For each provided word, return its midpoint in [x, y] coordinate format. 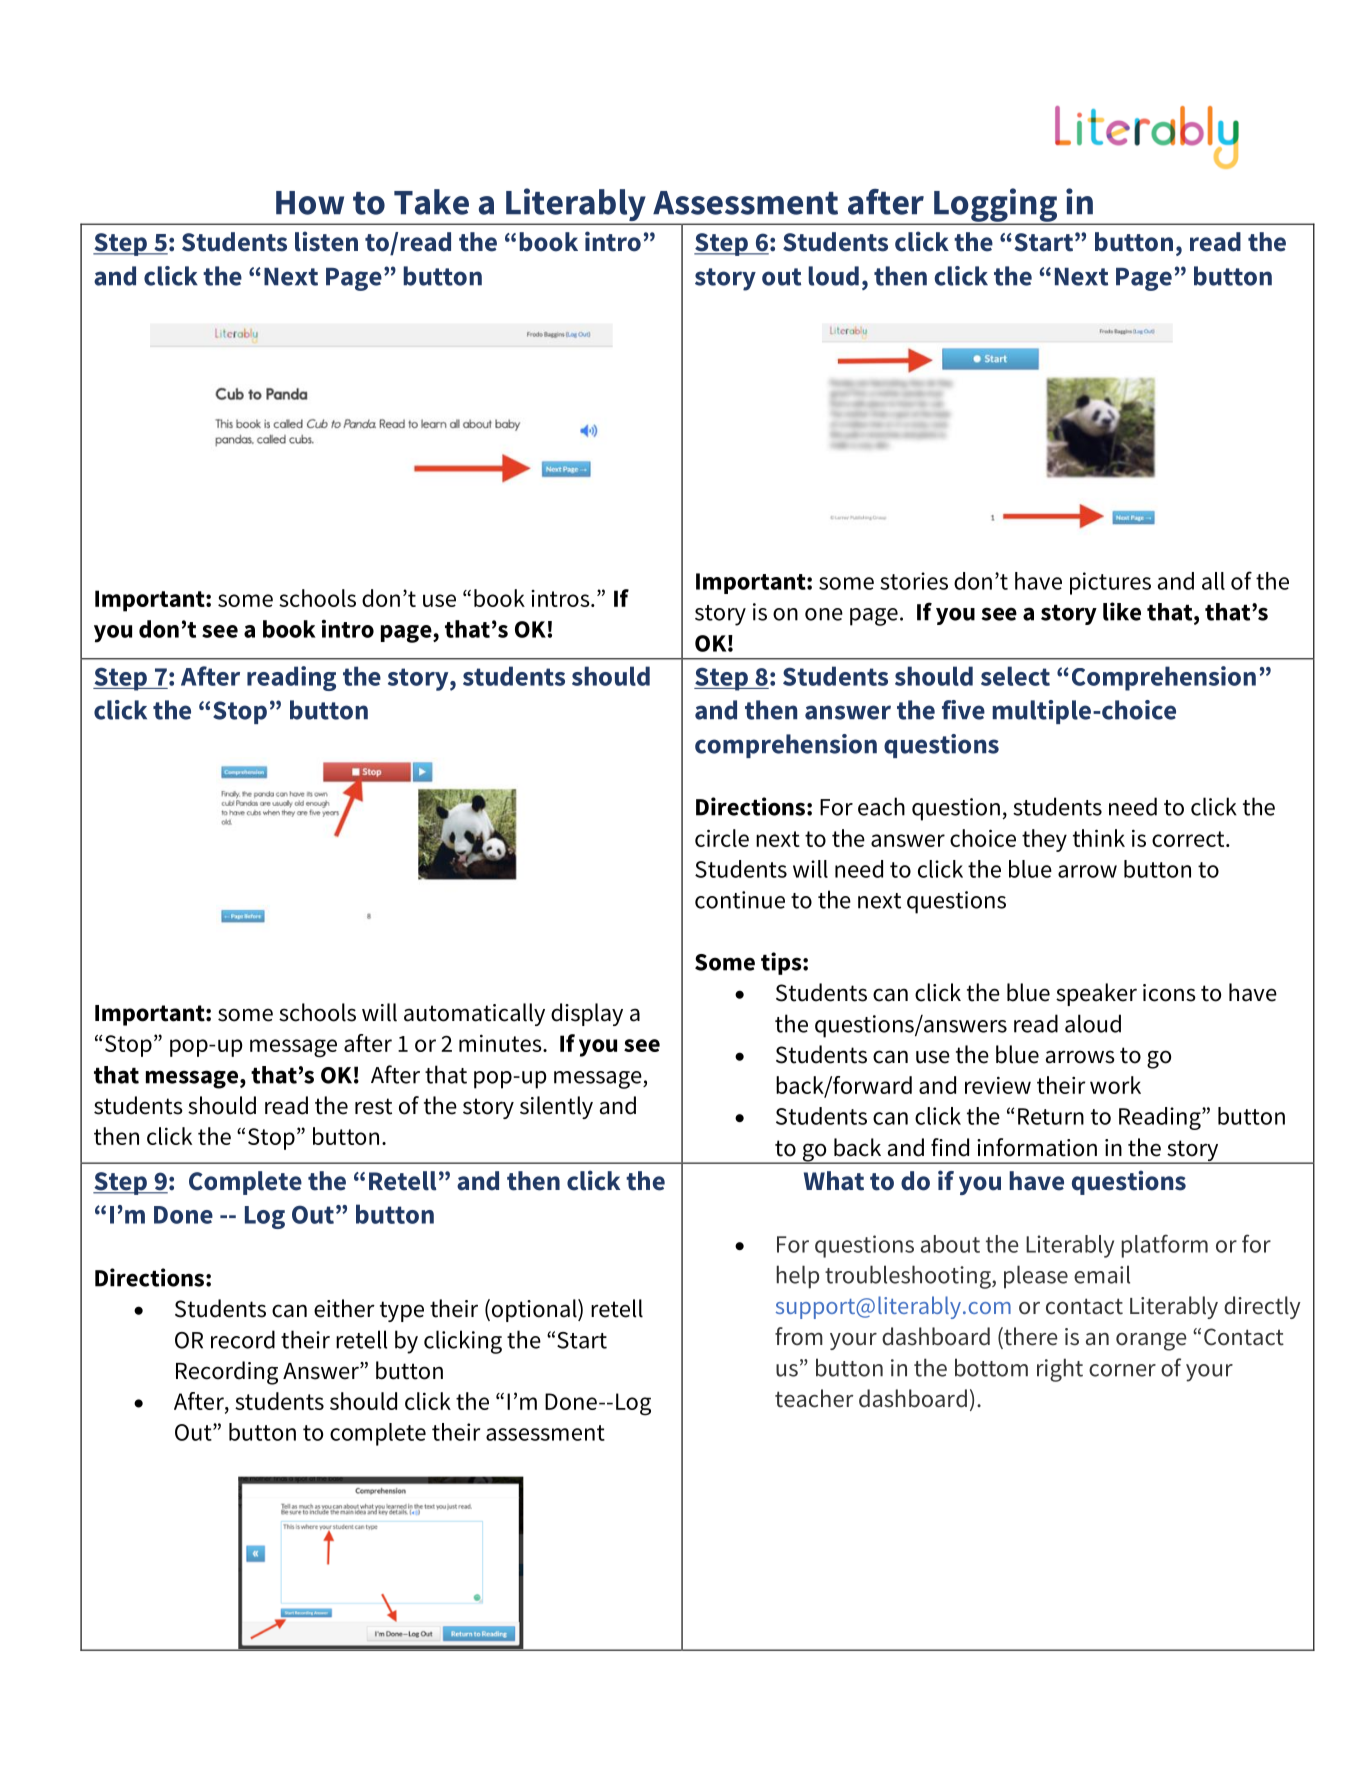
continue [740, 900]
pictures [1110, 583]
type [402, 1311]
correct [1189, 839]
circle [722, 838]
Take [431, 202]
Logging [996, 206]
